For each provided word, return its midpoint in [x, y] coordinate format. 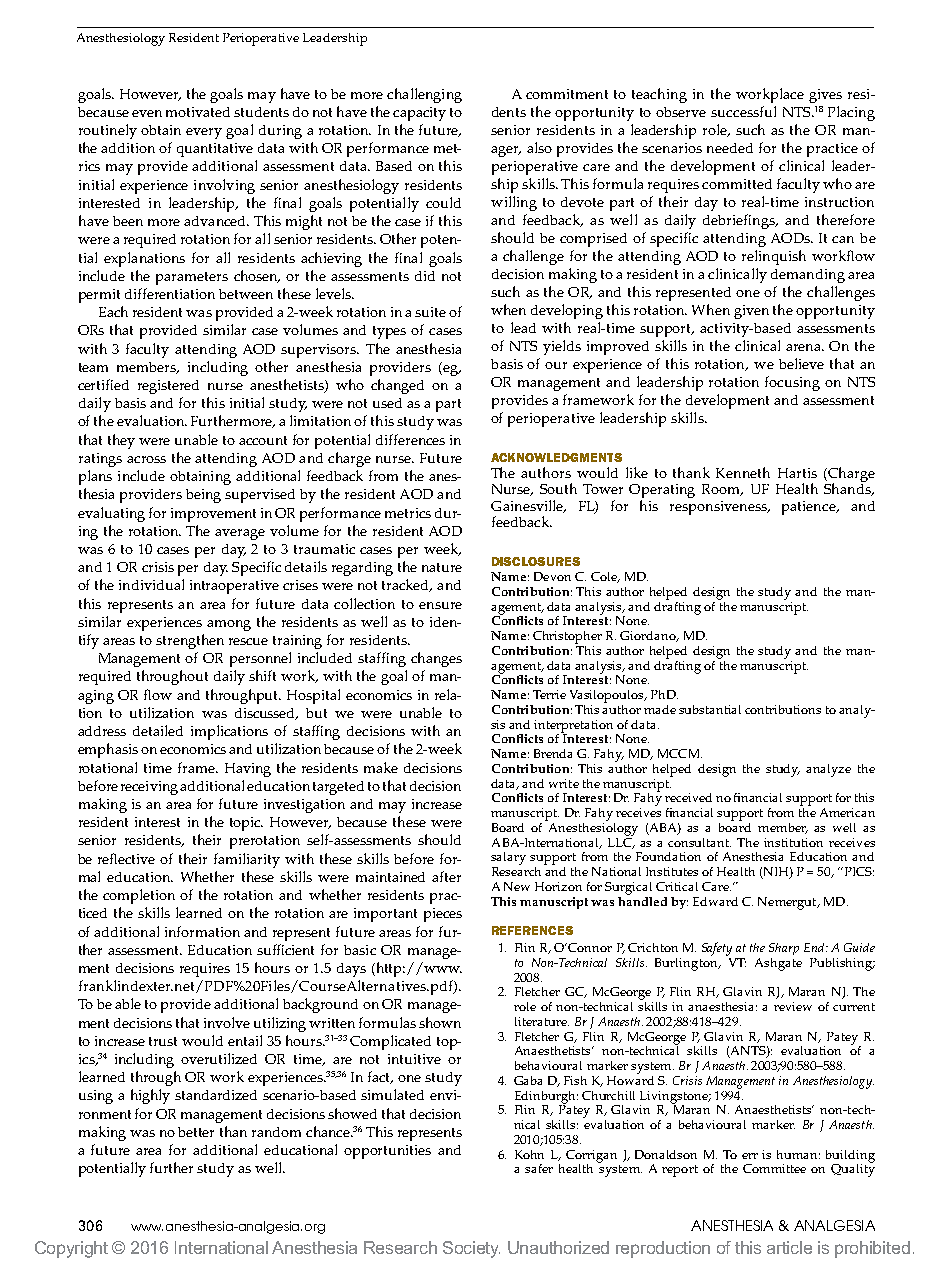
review [793, 1006]
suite [430, 312]
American [847, 812]
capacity [419, 114]
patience [810, 508]
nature [442, 567]
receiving [149, 788]
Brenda [553, 753]
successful [743, 111]
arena [805, 347]
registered [168, 387]
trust [163, 1041]
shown [440, 1022]
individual [151, 584]
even [147, 113]
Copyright [71, 1249]
